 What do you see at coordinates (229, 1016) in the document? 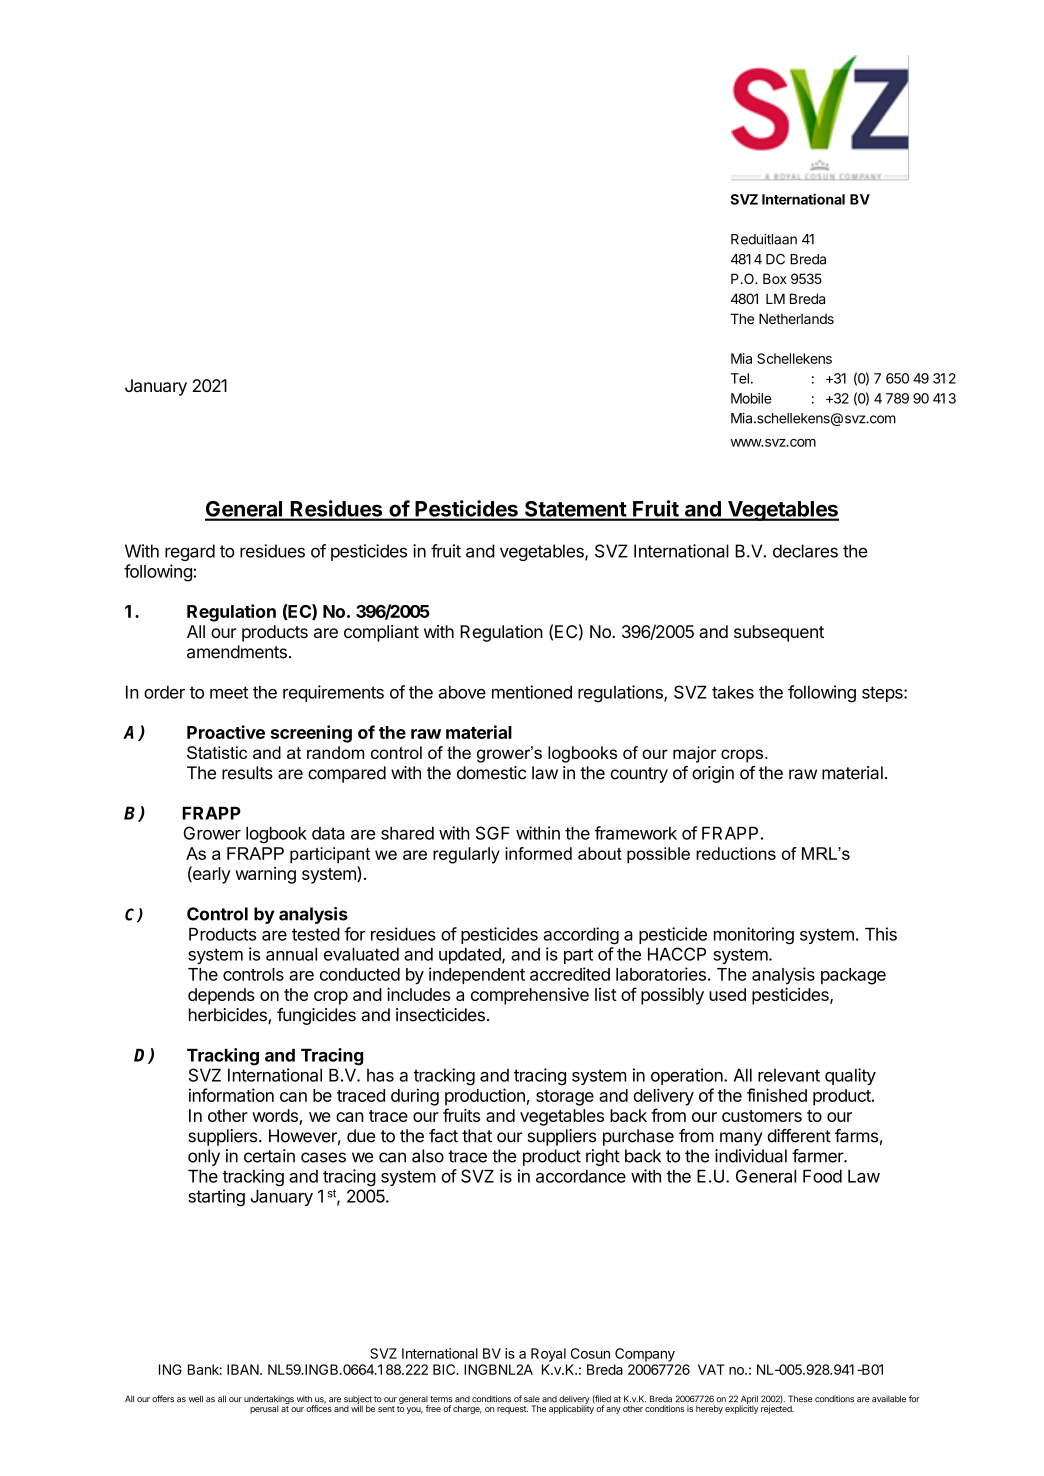
I see `herbicides` at bounding box center [229, 1016].
